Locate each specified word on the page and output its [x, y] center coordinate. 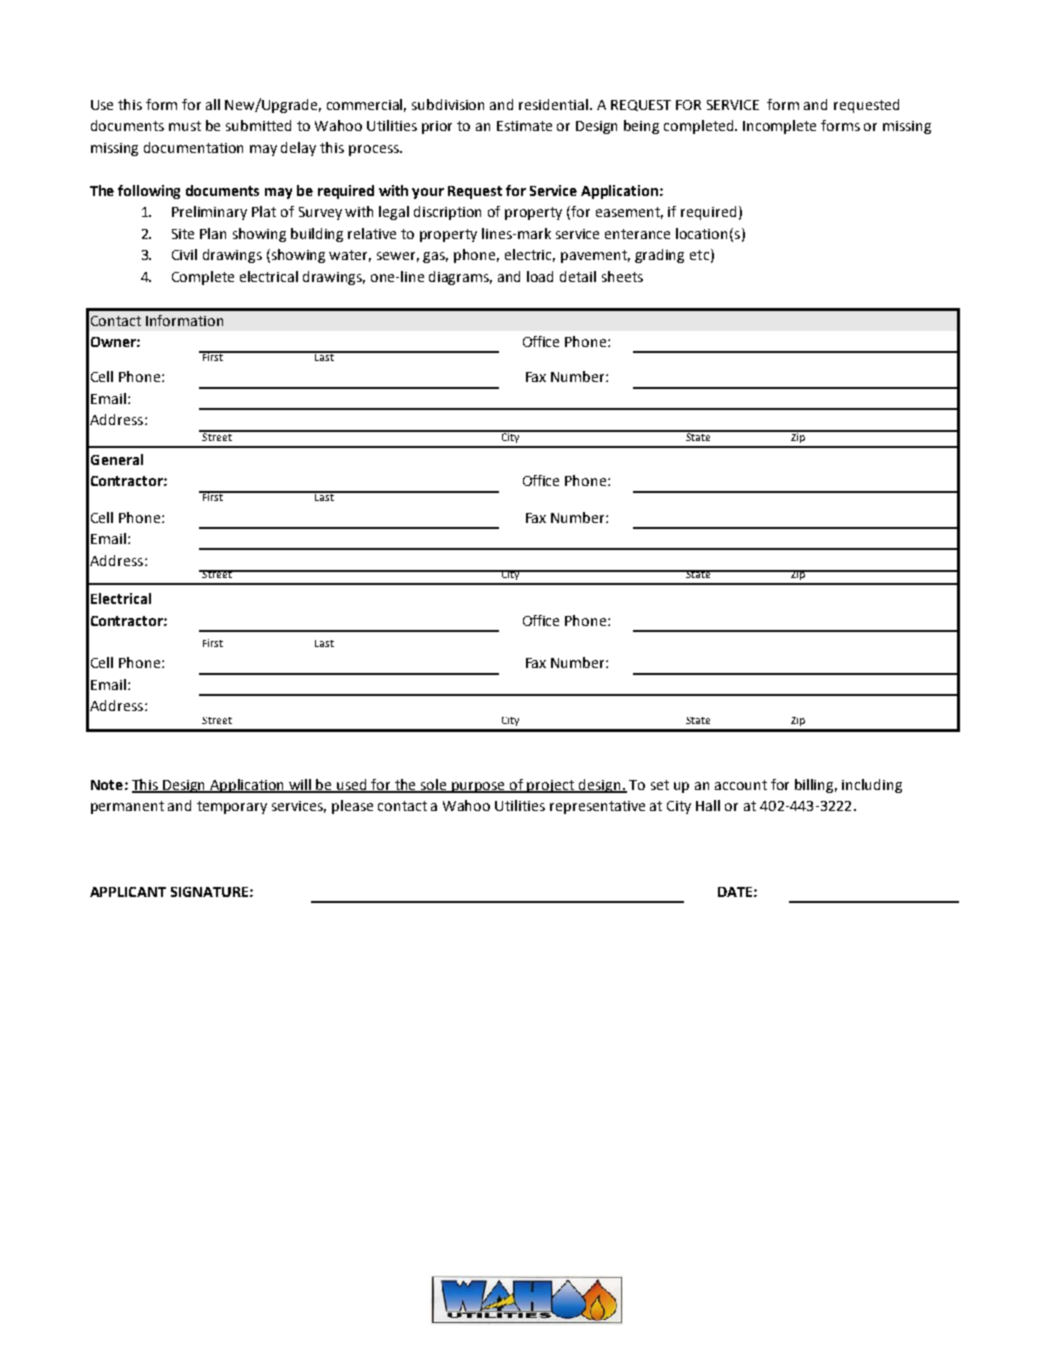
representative [597, 807]
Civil [184, 254]
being [641, 127]
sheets [622, 276]
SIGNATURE [209, 892]
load [540, 276]
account [741, 785]
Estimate [524, 126]
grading [659, 256]
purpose [479, 787]
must [185, 126]
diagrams [460, 278]
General [117, 459]
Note [107, 785]
